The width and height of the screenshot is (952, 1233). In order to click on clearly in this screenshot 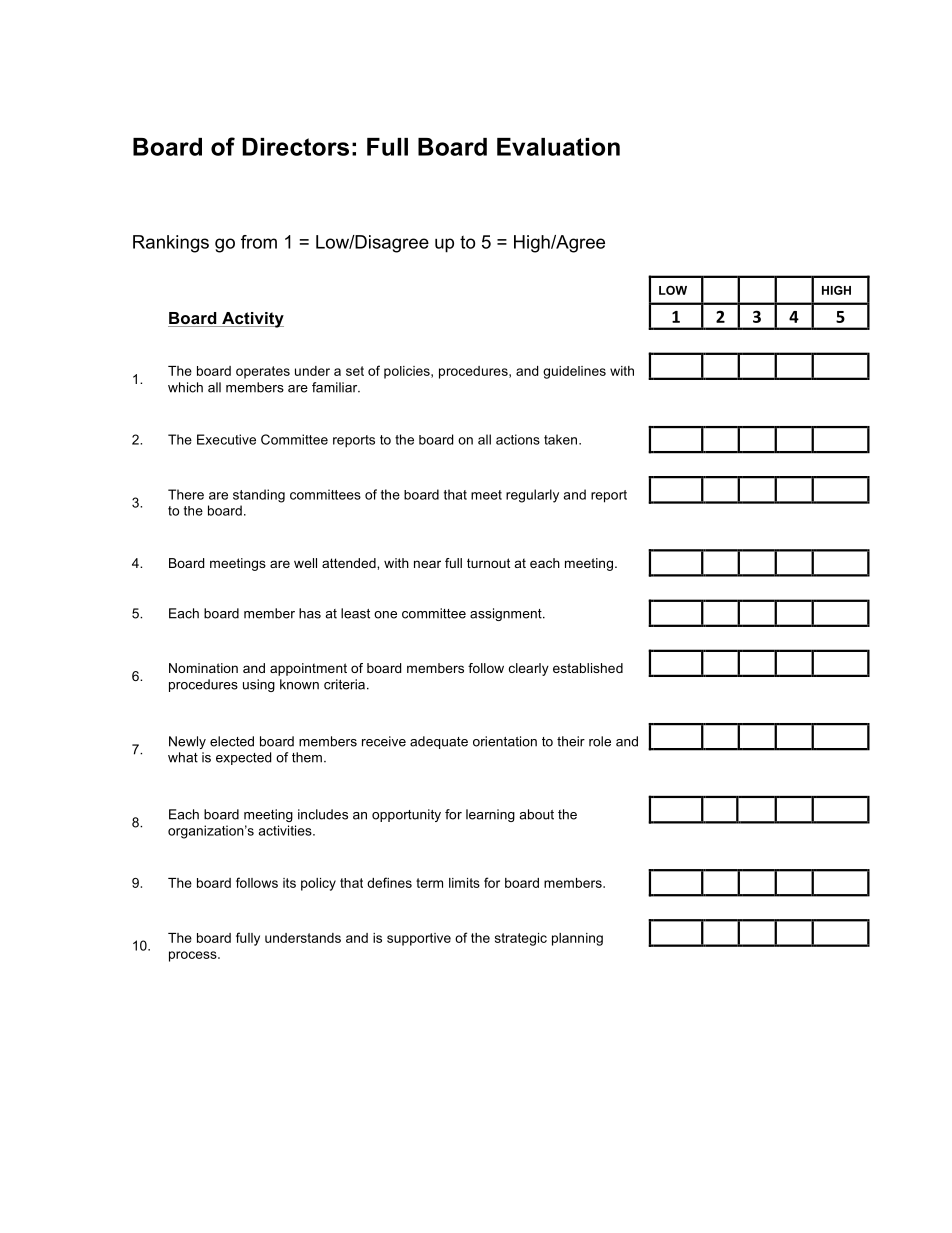, I will do `click(529, 669)`.
